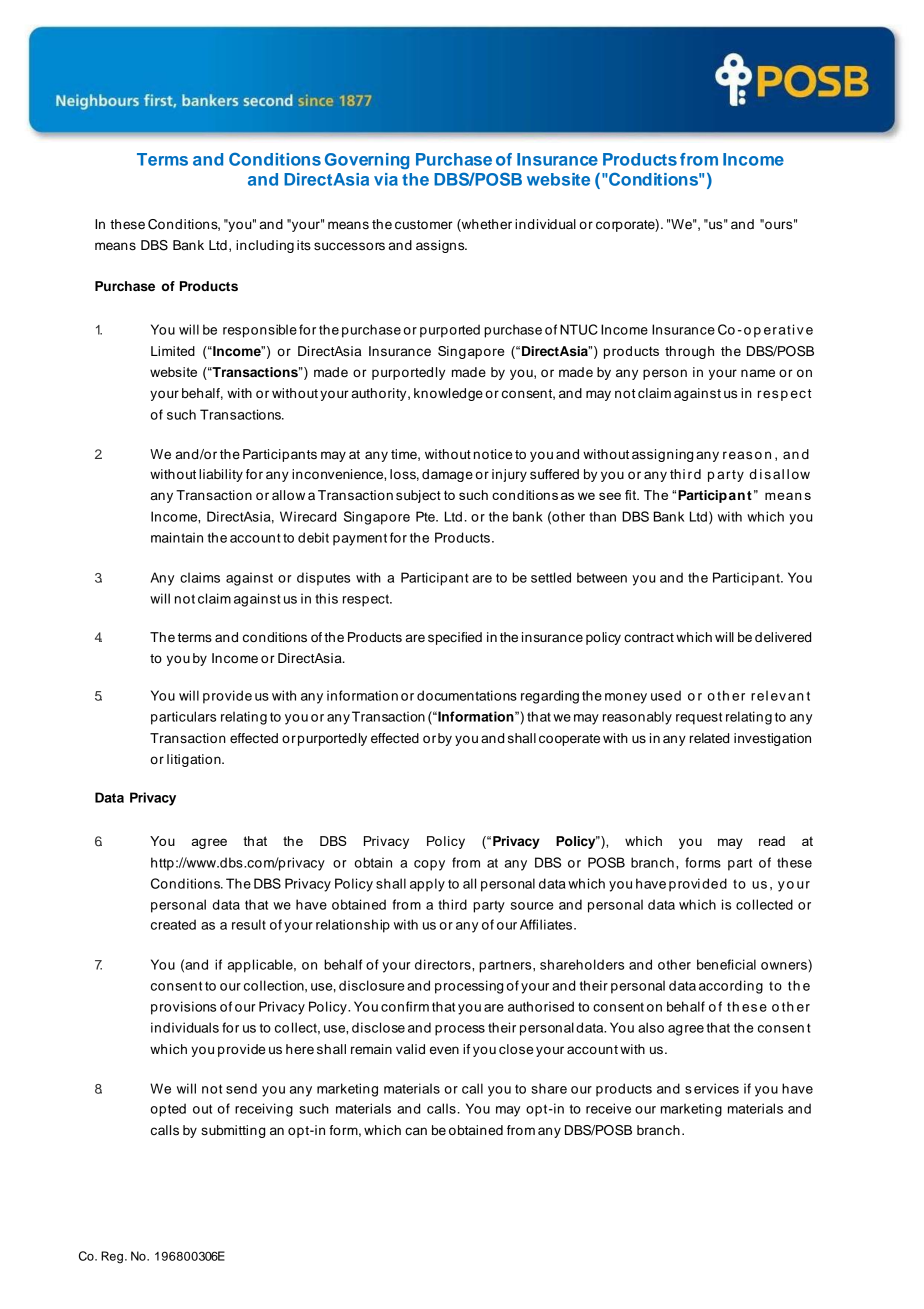 This screenshot has width=924, height=1309. I want to click on can, so click(416, 1131).
